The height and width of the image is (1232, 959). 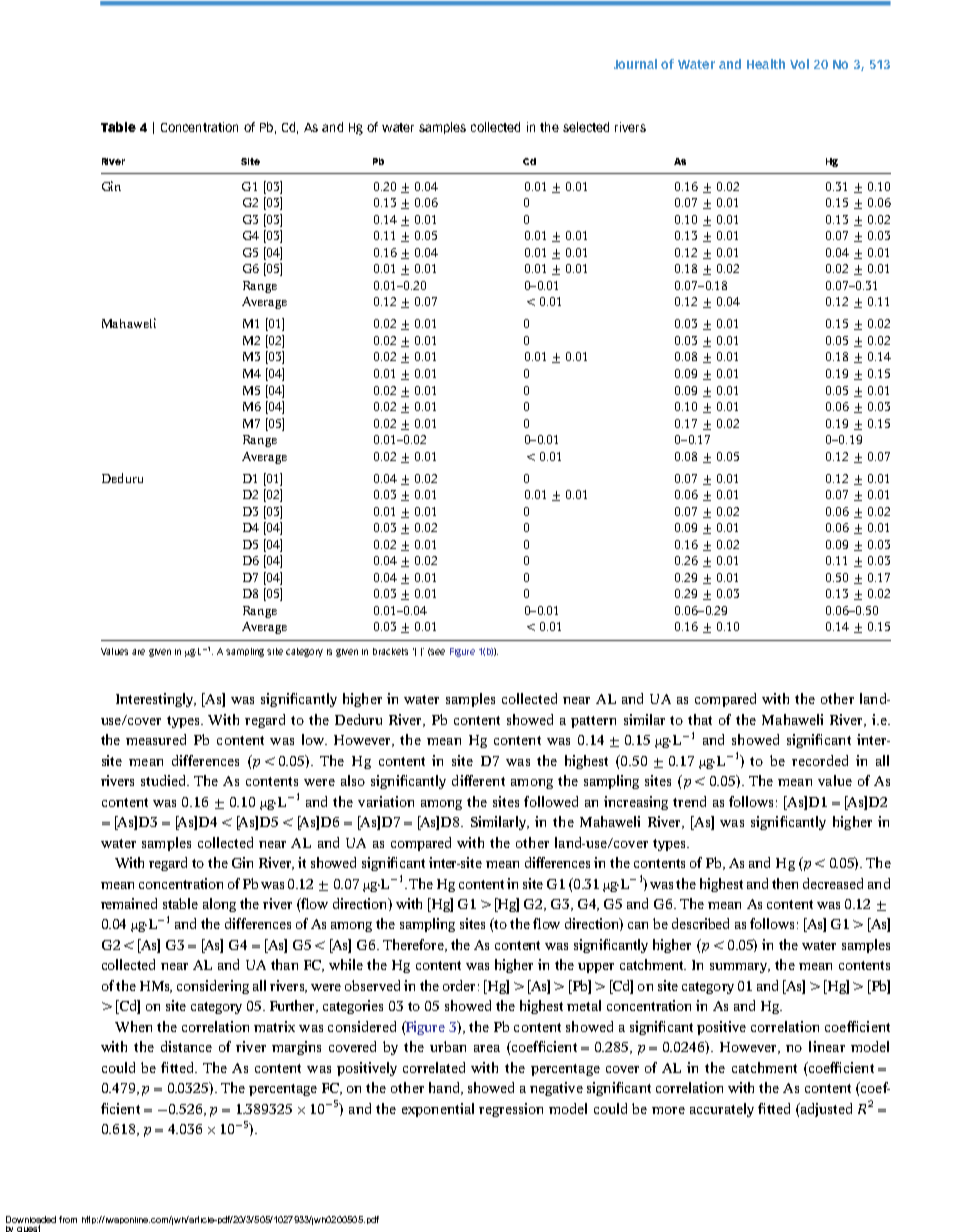 I want to click on recorded, so click(x=820, y=760).
